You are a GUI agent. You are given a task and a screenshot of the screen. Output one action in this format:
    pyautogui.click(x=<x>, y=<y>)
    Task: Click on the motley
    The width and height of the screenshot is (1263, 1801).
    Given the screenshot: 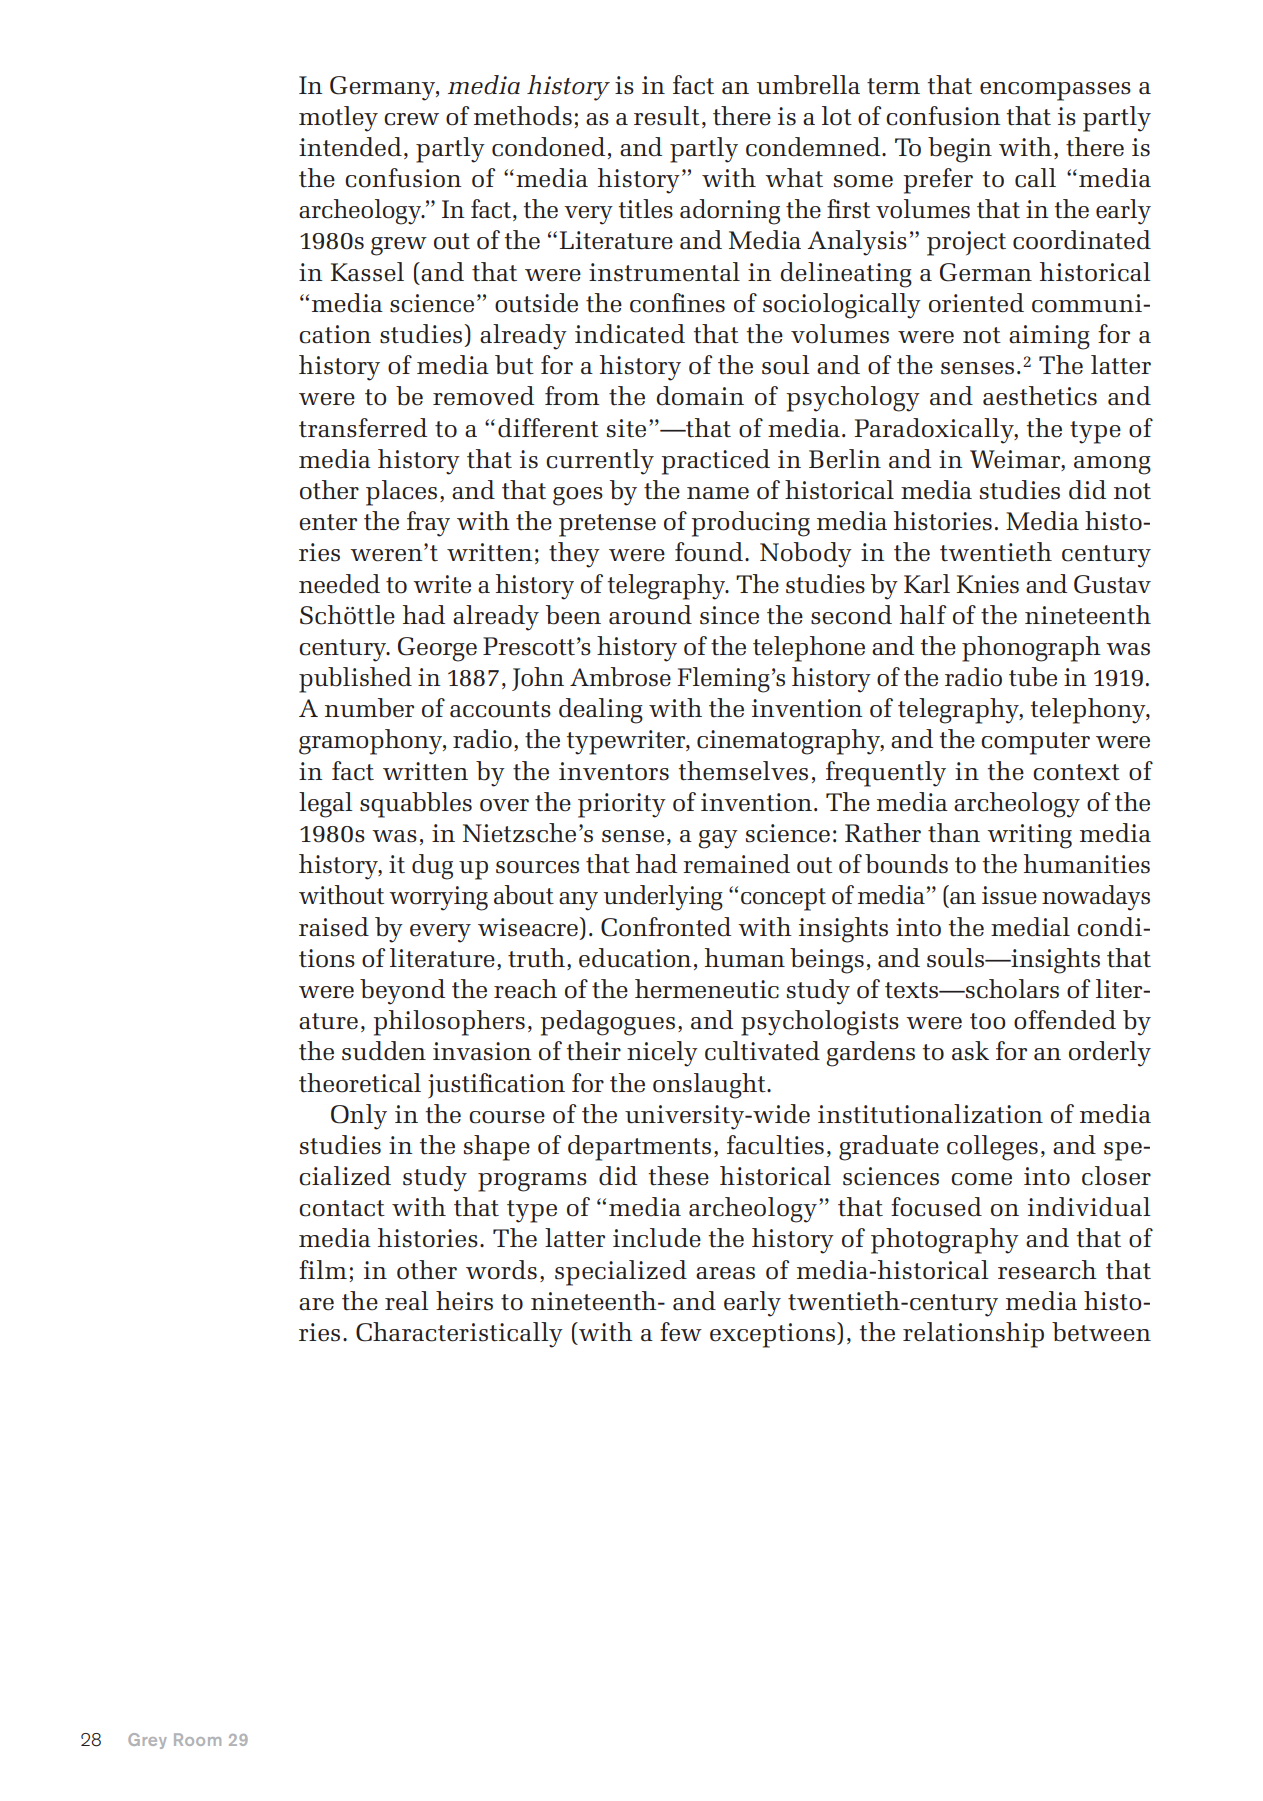 What is the action you would take?
    pyautogui.click(x=338, y=119)
